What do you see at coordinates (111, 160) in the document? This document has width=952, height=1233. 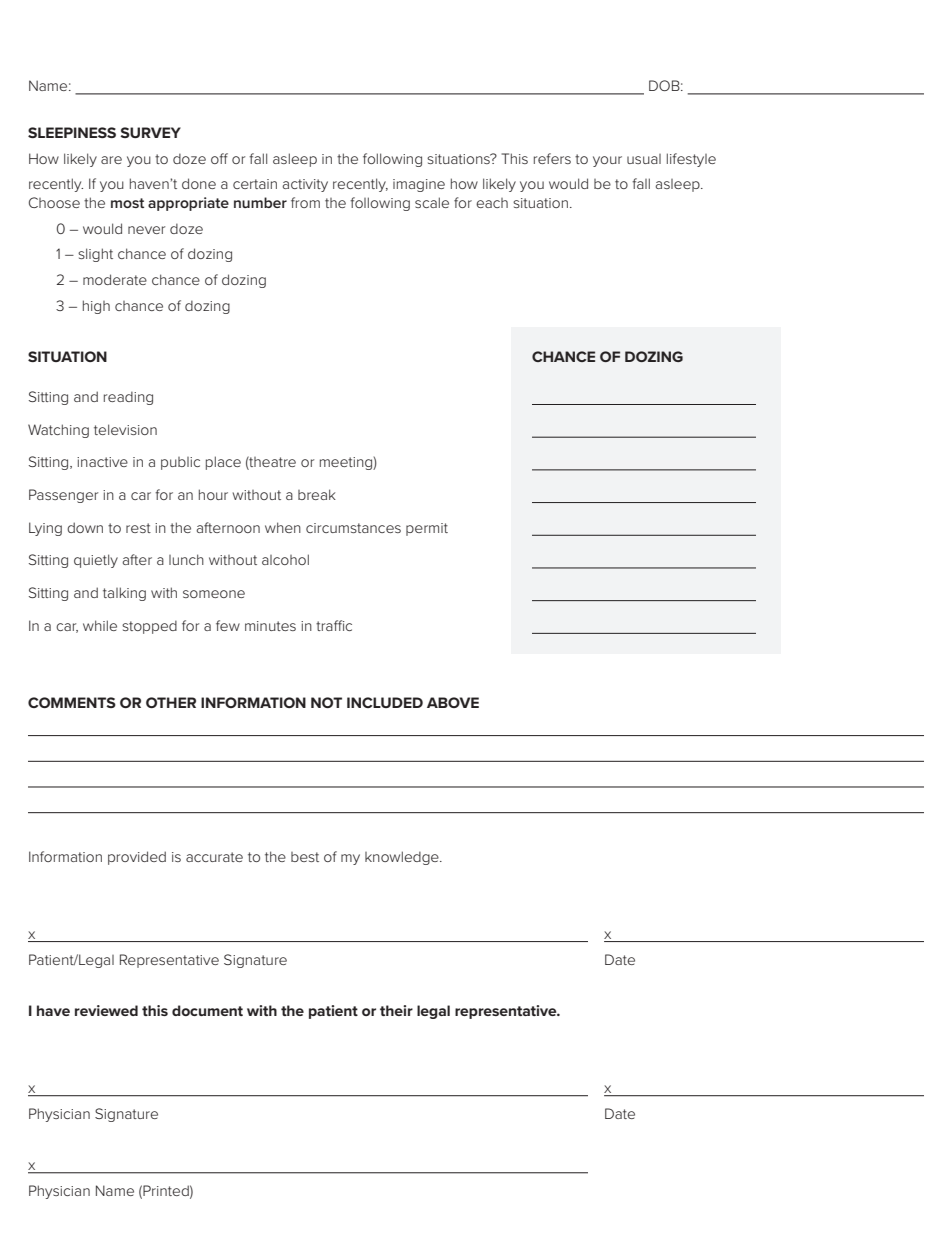 I see `are` at bounding box center [111, 160].
